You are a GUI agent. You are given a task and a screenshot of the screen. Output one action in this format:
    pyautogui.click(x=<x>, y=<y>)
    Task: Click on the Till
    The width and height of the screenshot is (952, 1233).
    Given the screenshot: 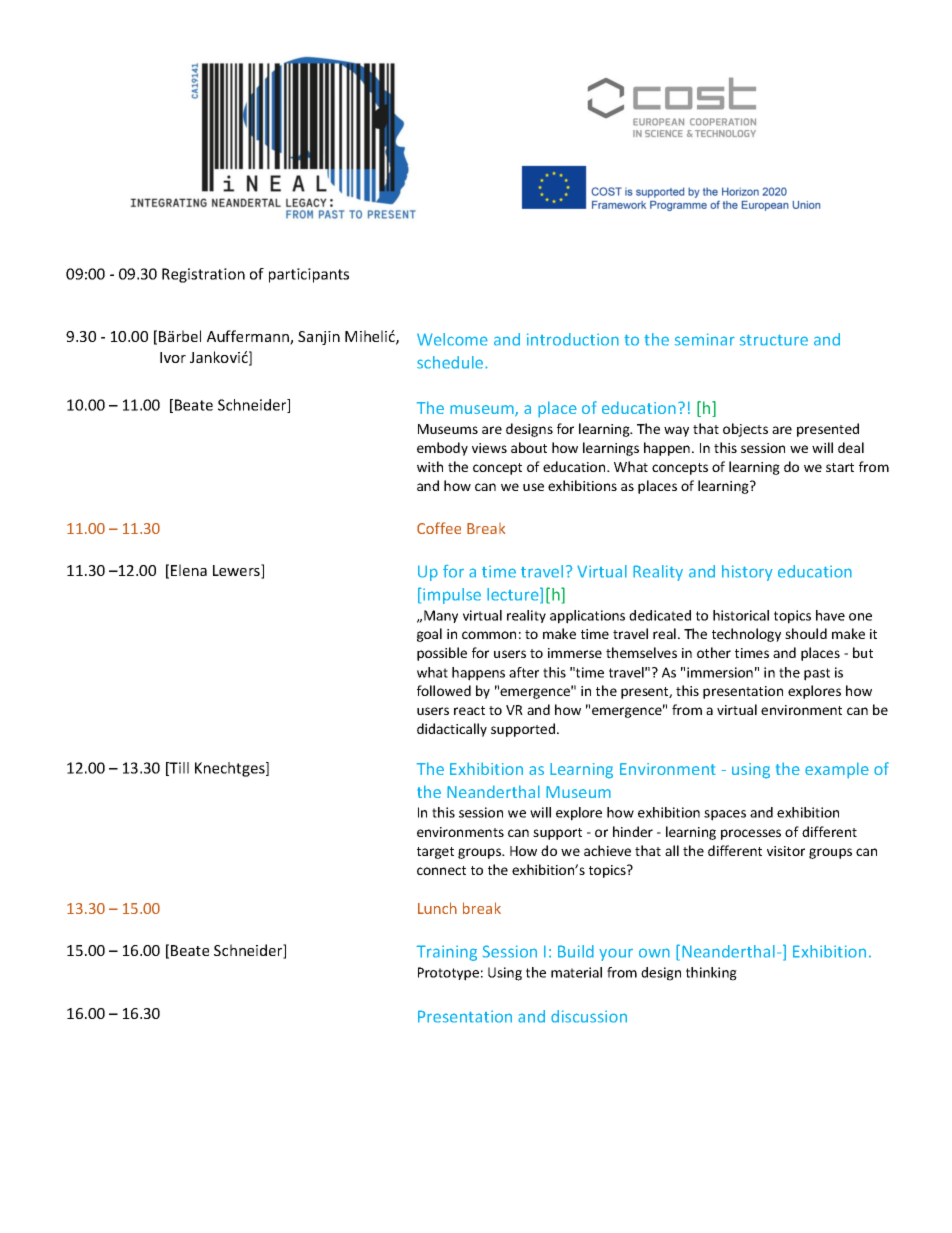 What is the action you would take?
    pyautogui.click(x=178, y=769)
